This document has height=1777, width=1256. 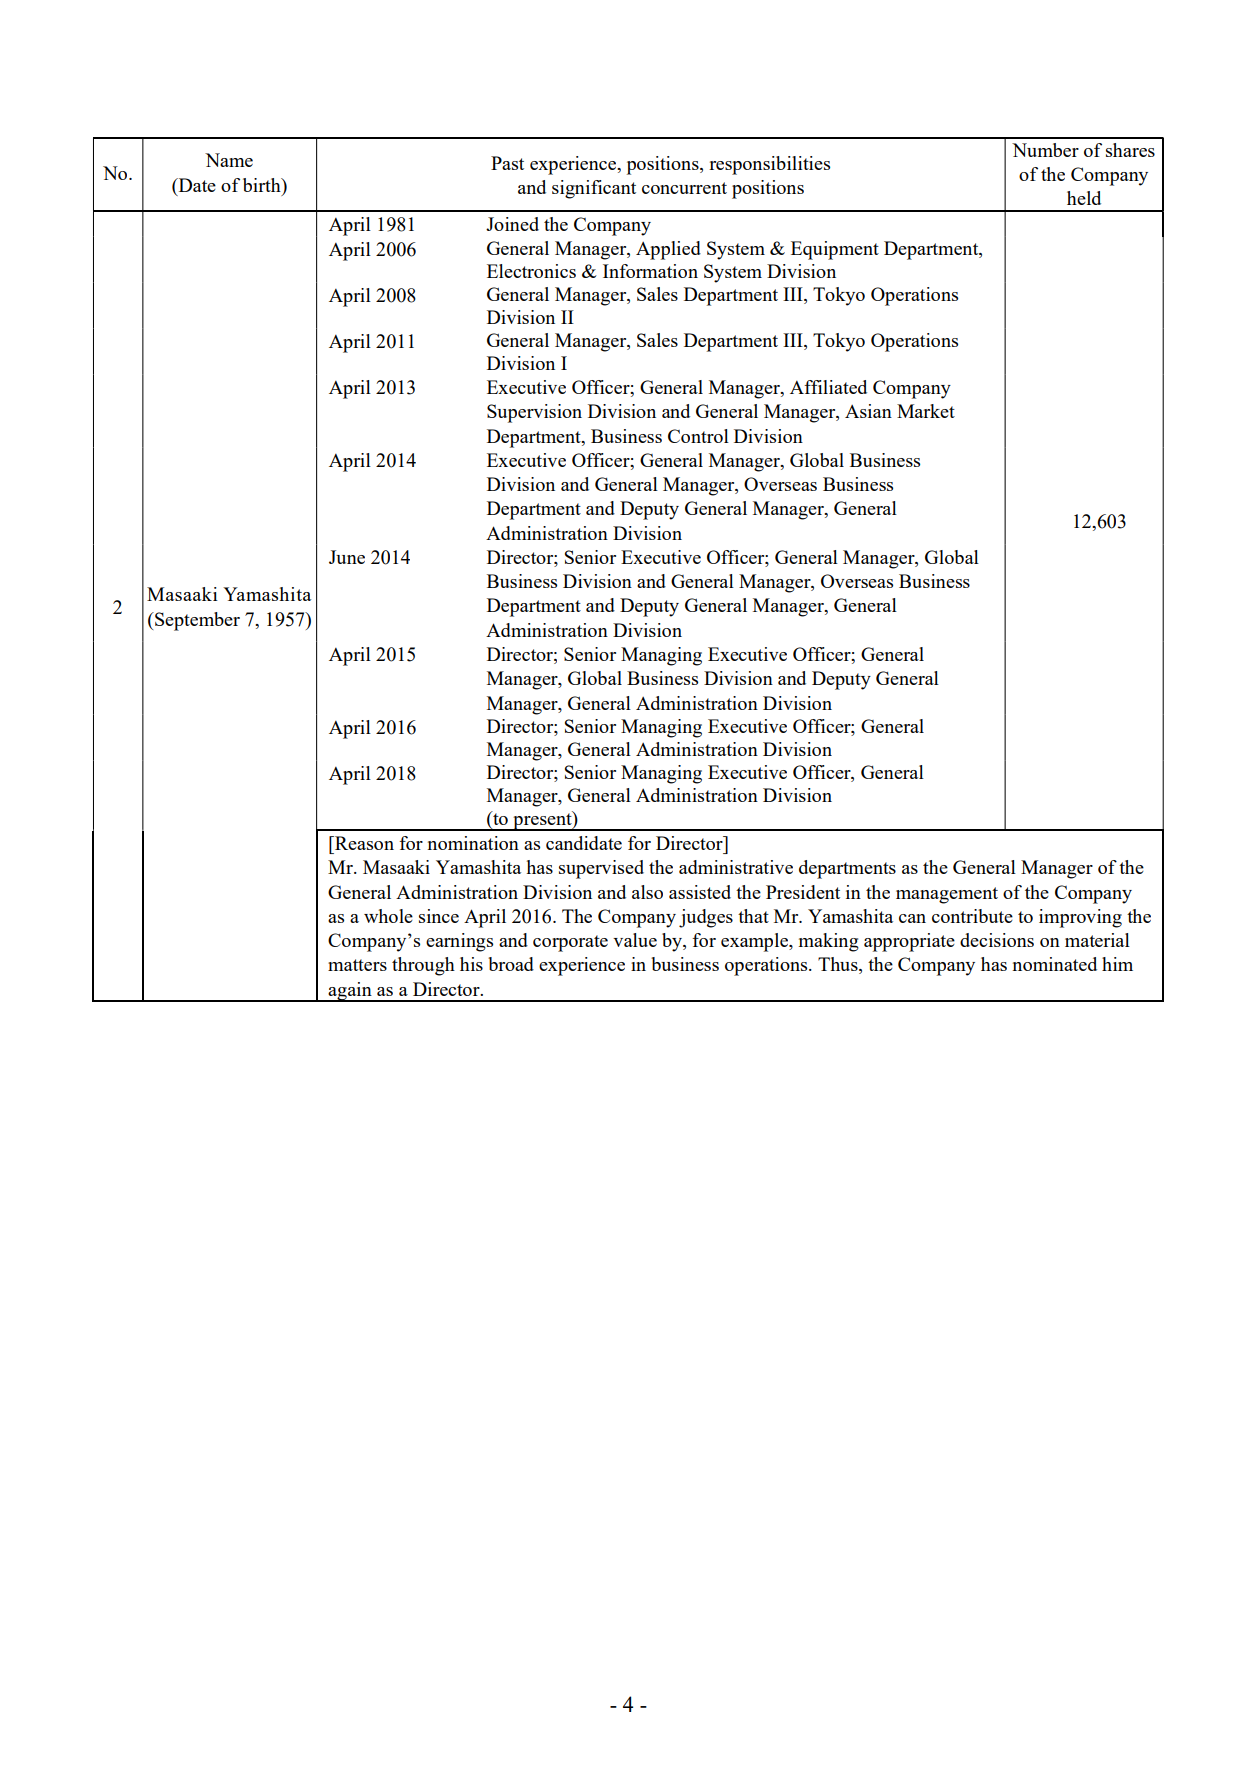 What do you see at coordinates (357, 965) in the document?
I see `matters` at bounding box center [357, 965].
